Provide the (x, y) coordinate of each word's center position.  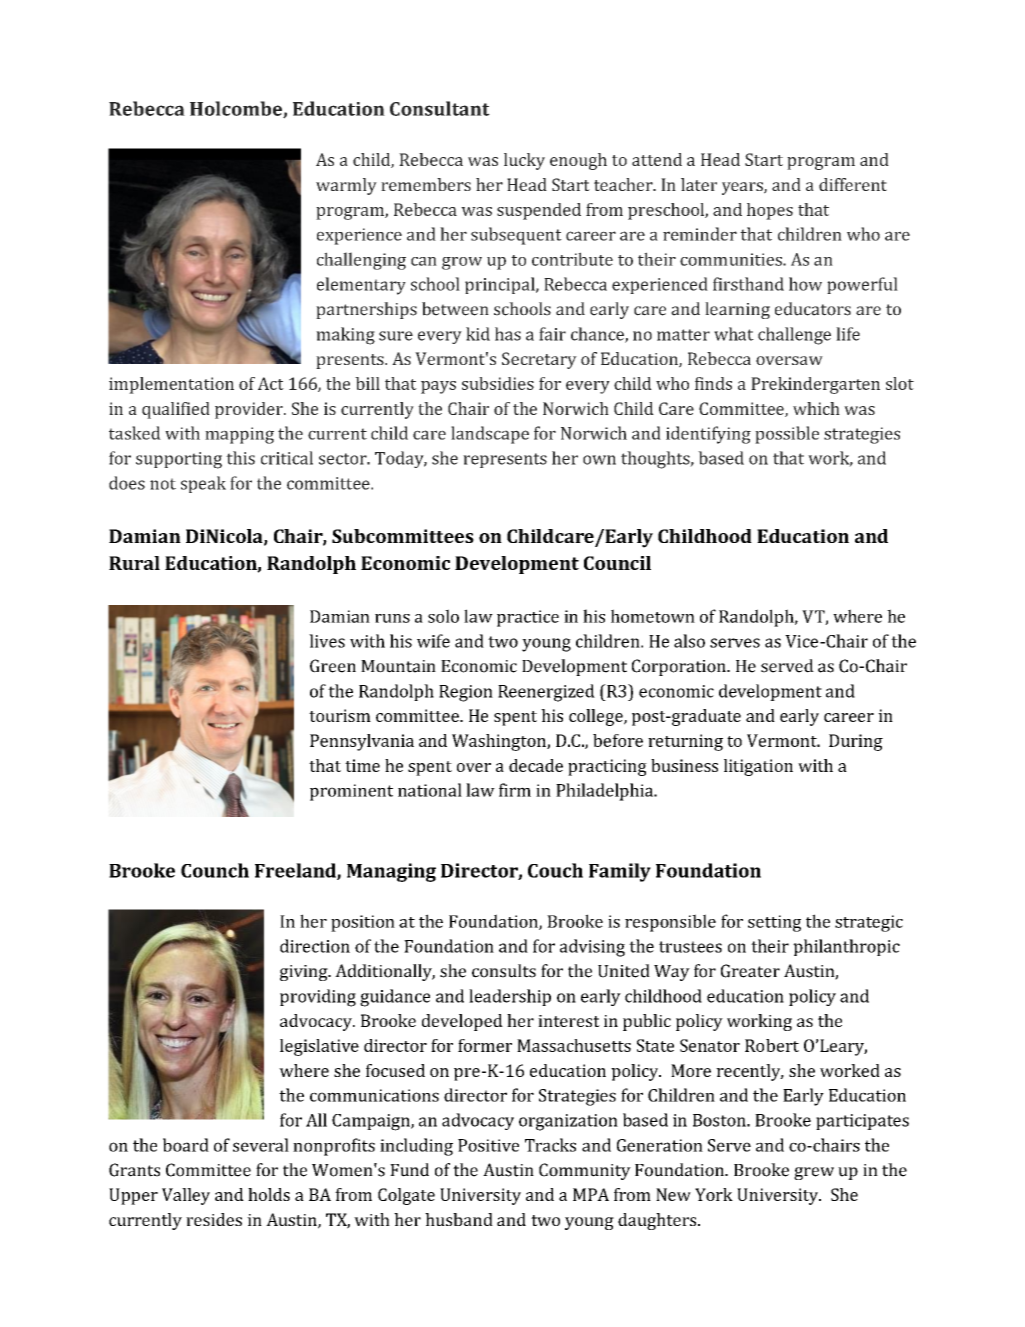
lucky (524, 161)
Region (466, 693)
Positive (488, 1145)
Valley (186, 1196)
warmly (346, 186)
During (856, 742)
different (853, 184)
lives (327, 641)
